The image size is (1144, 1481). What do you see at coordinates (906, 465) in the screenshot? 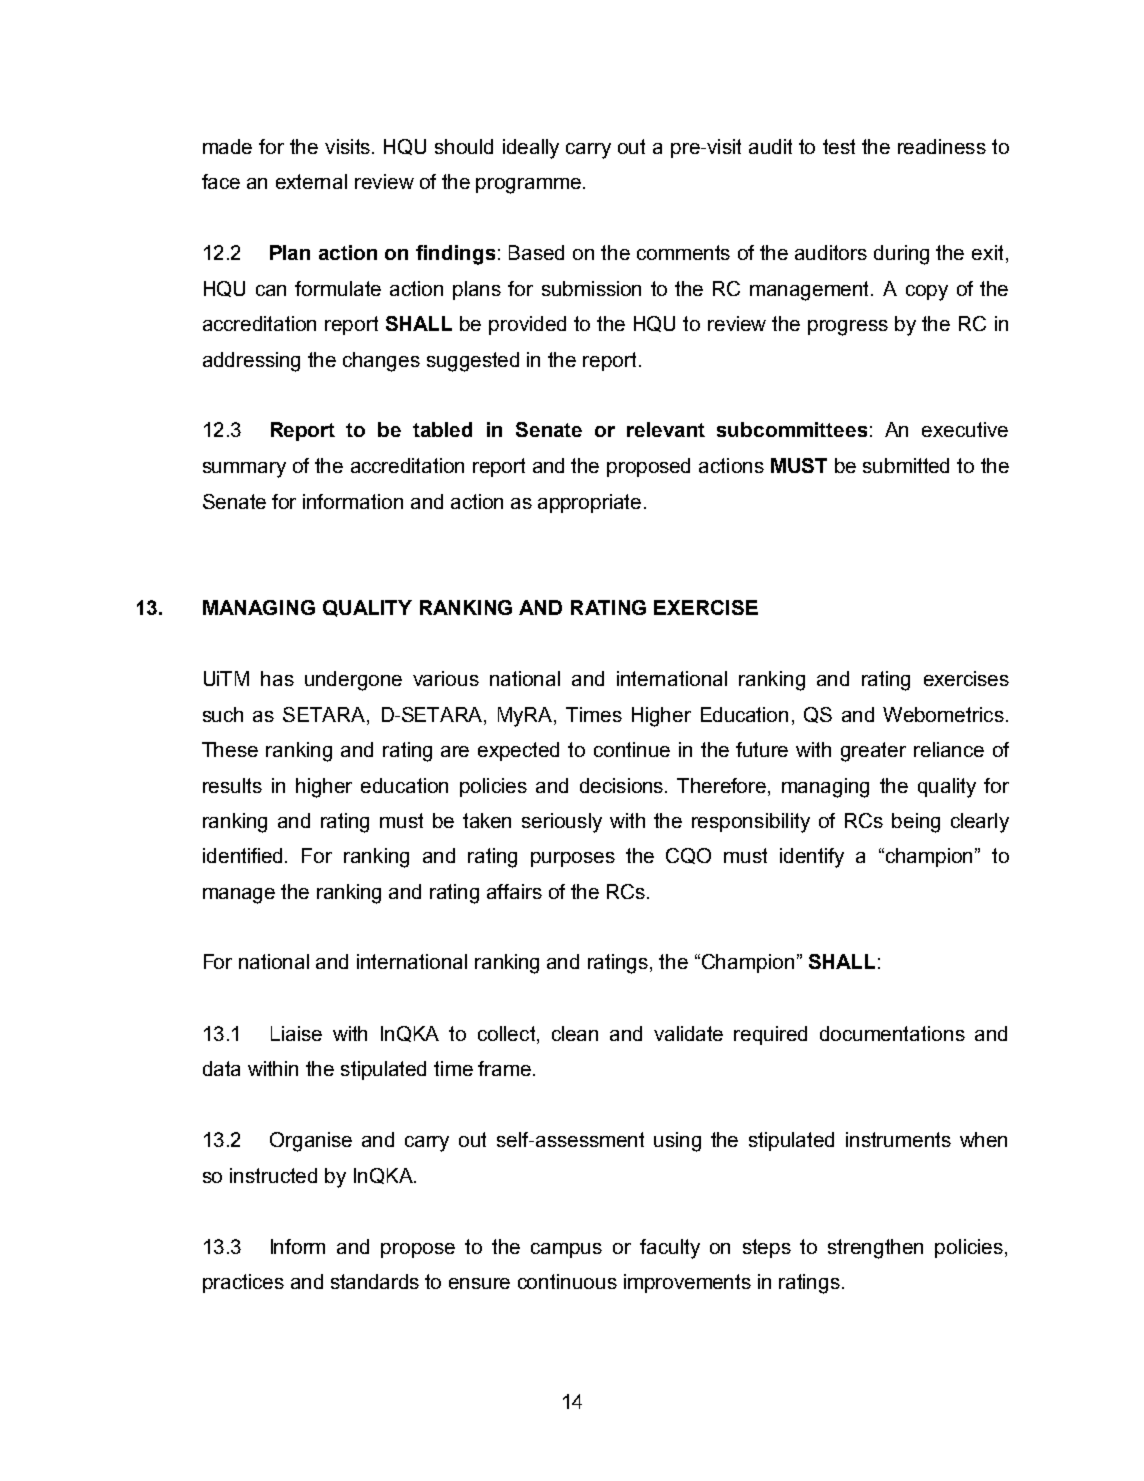
I see `submitted` at bounding box center [906, 465].
